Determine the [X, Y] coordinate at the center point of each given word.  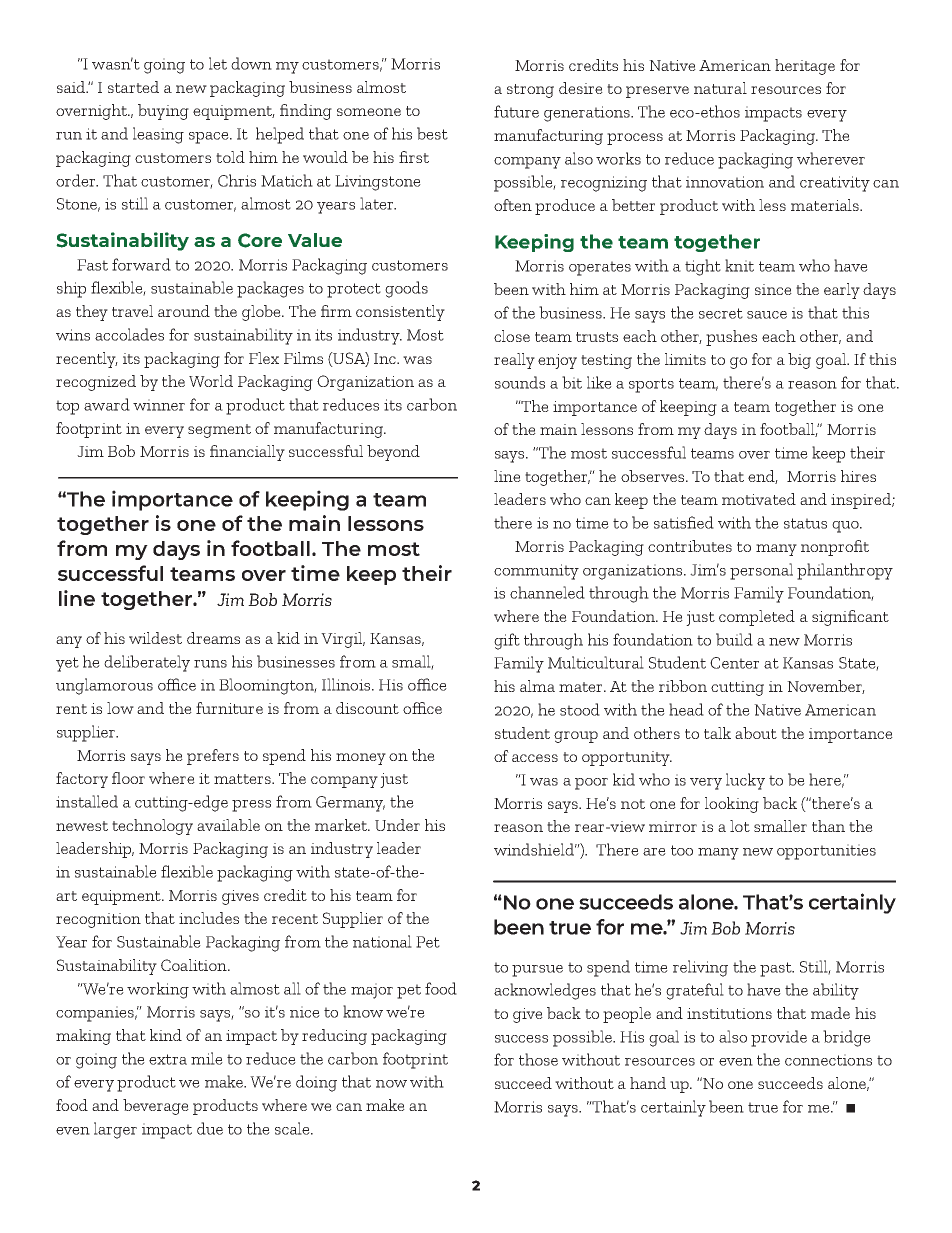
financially [247, 453]
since [773, 289]
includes [209, 918]
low [120, 708]
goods [406, 289]
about [756, 733]
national [382, 941]
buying [163, 112]
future [516, 111]
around [184, 311]
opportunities [826, 852]
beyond [393, 453]
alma [537, 686]
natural [720, 88]
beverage [156, 1107]
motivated [759, 499]
